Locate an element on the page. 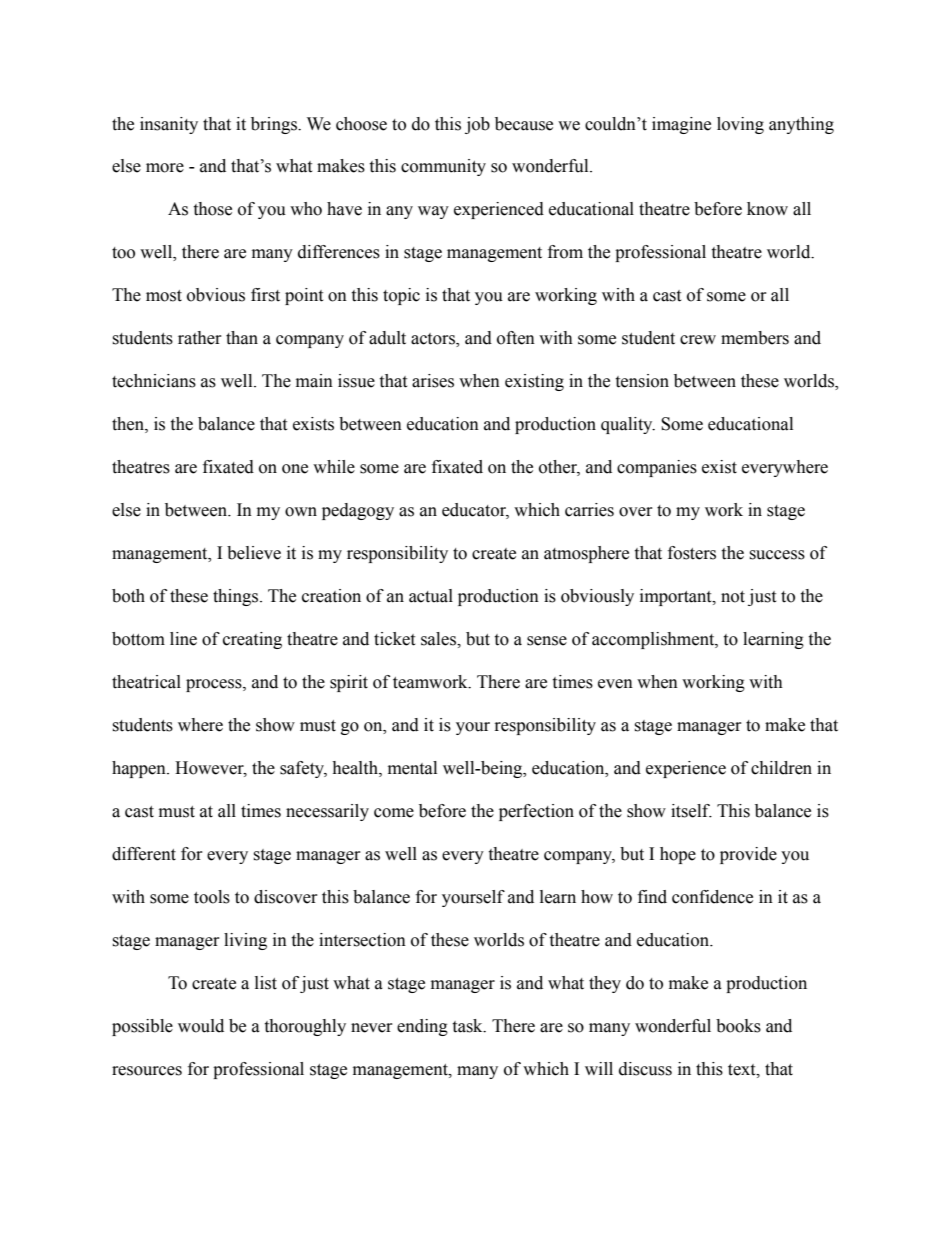  loving is located at coordinates (740, 125).
